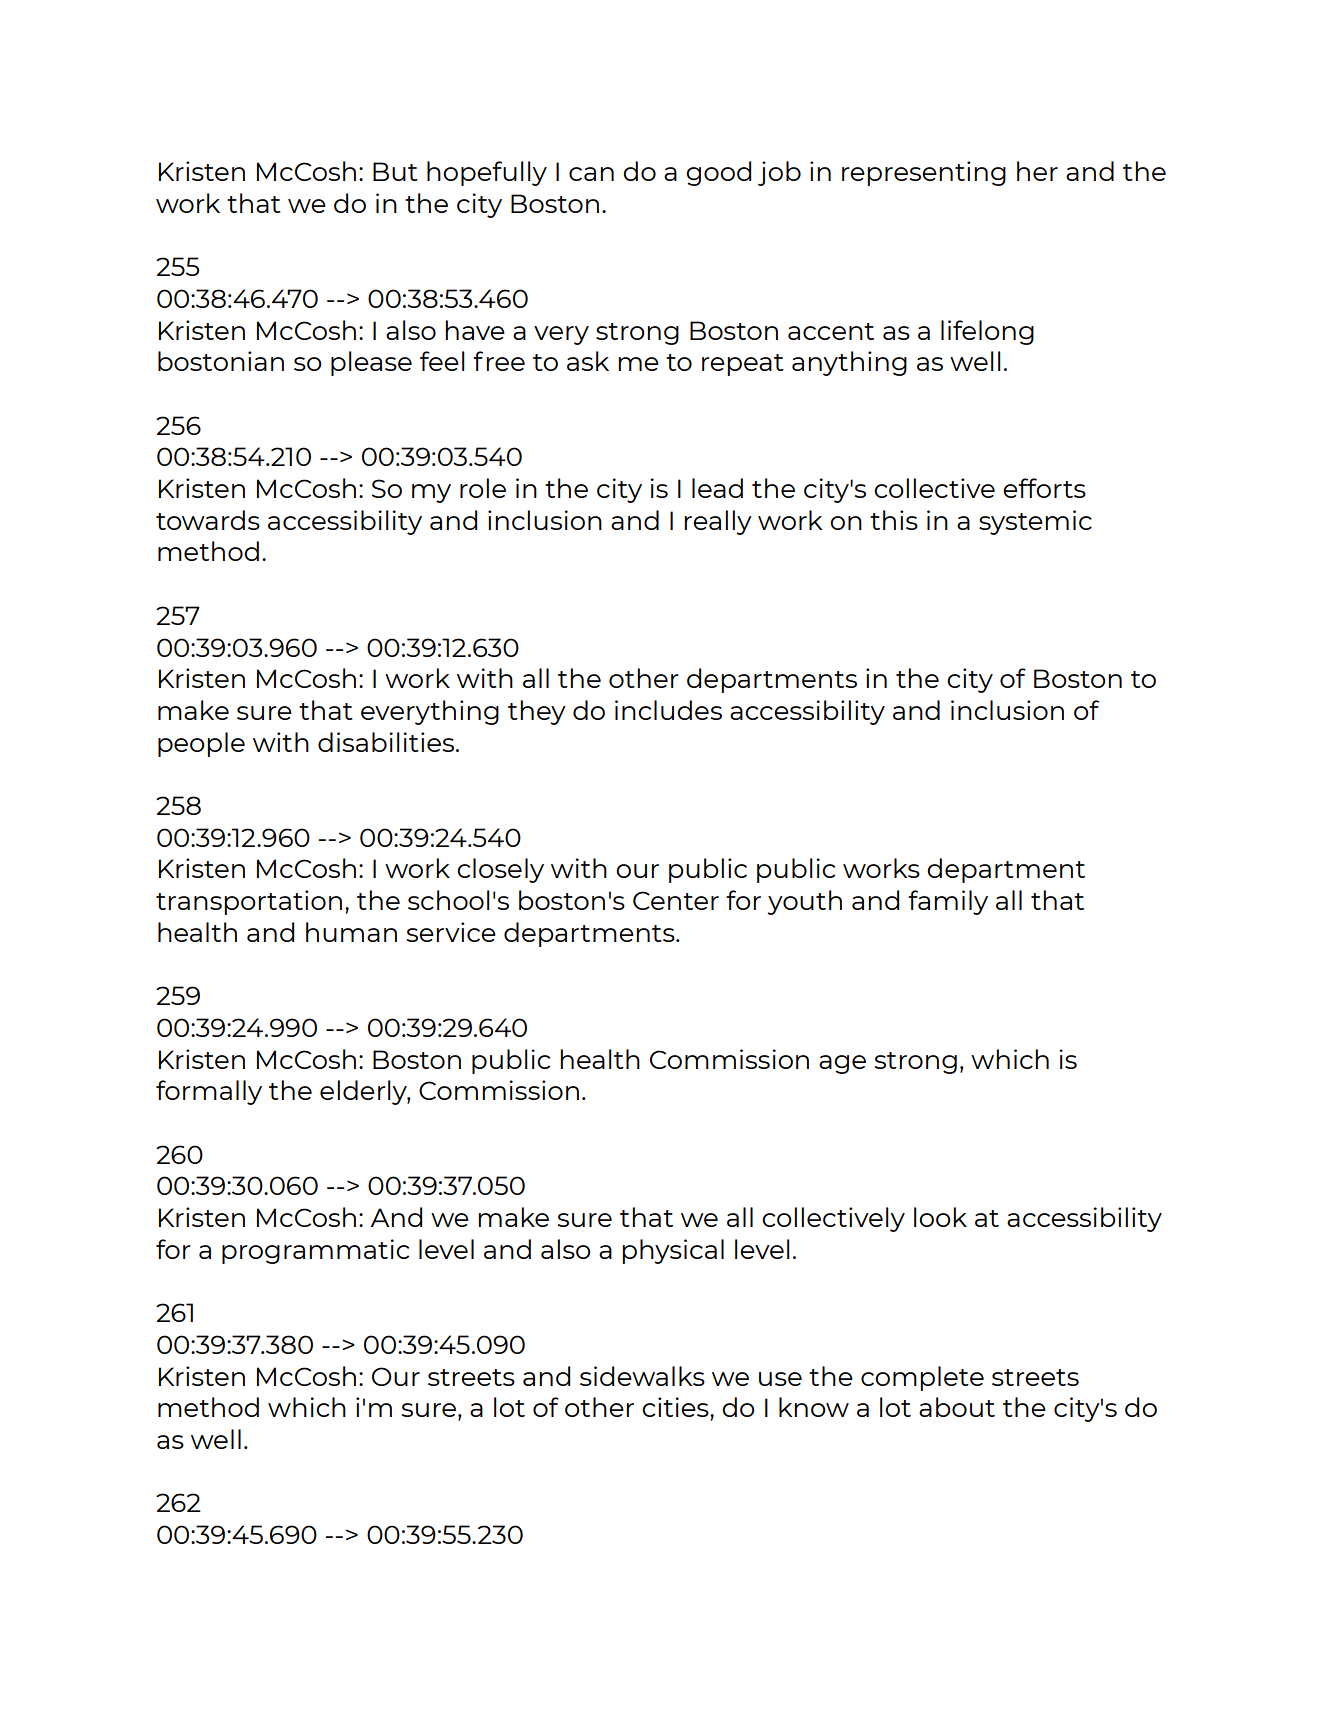 This screenshot has height=1716, width=1326. I want to click on But, so click(395, 171).
